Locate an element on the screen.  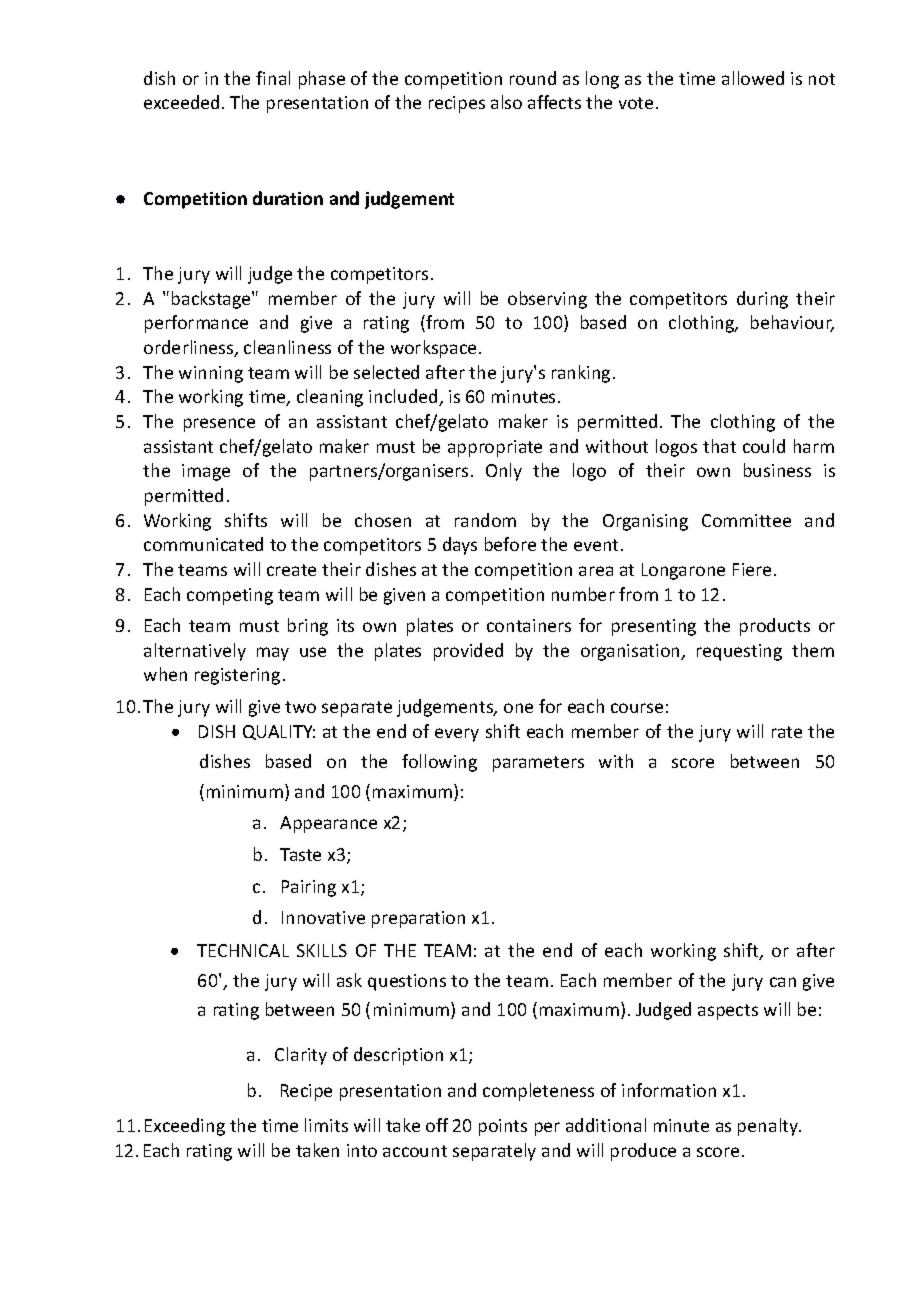
products is located at coordinates (775, 627).
